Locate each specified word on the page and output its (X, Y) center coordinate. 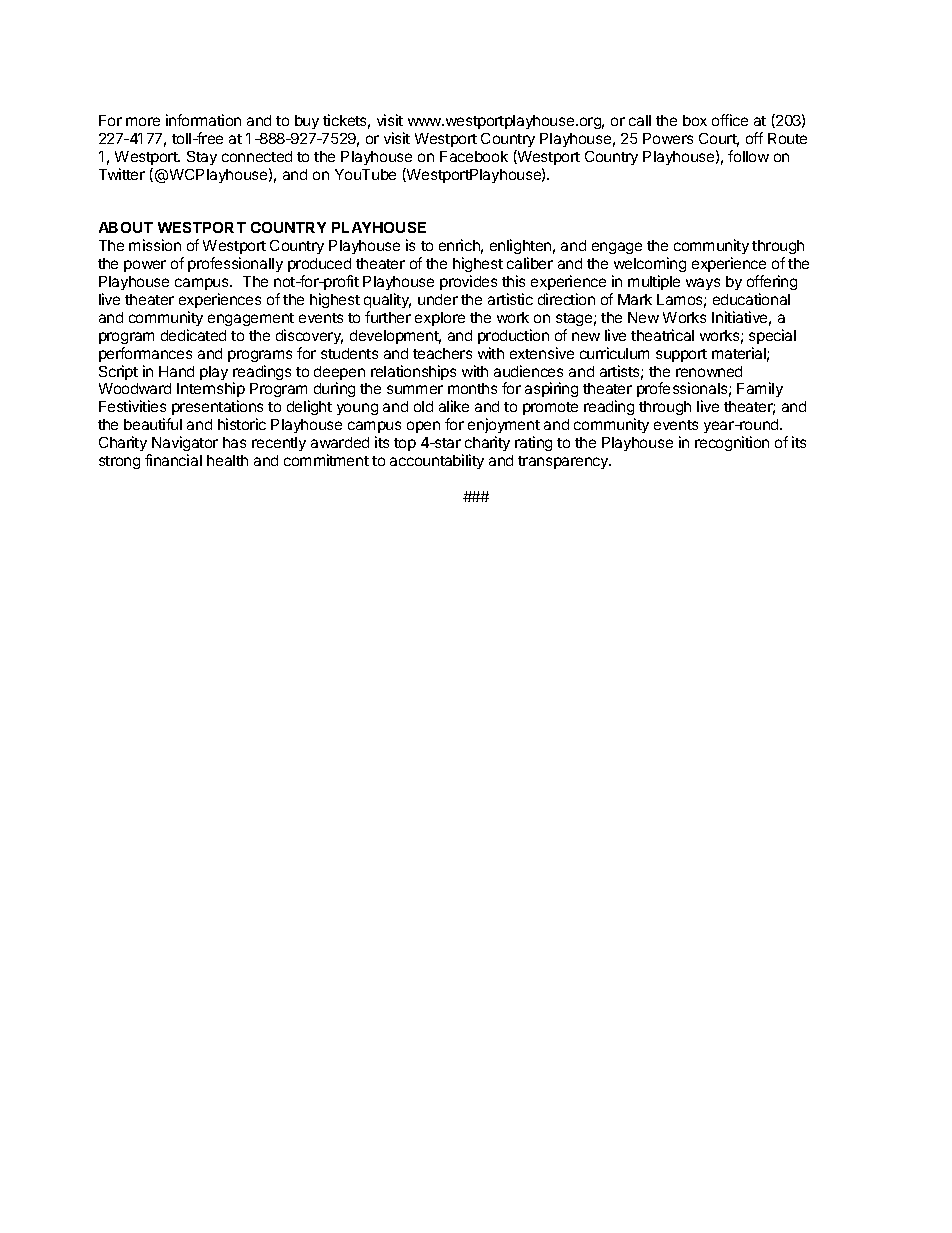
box (695, 120)
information (203, 120)
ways (703, 284)
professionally (235, 264)
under (438, 299)
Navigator (184, 445)
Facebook (474, 156)
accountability (437, 461)
